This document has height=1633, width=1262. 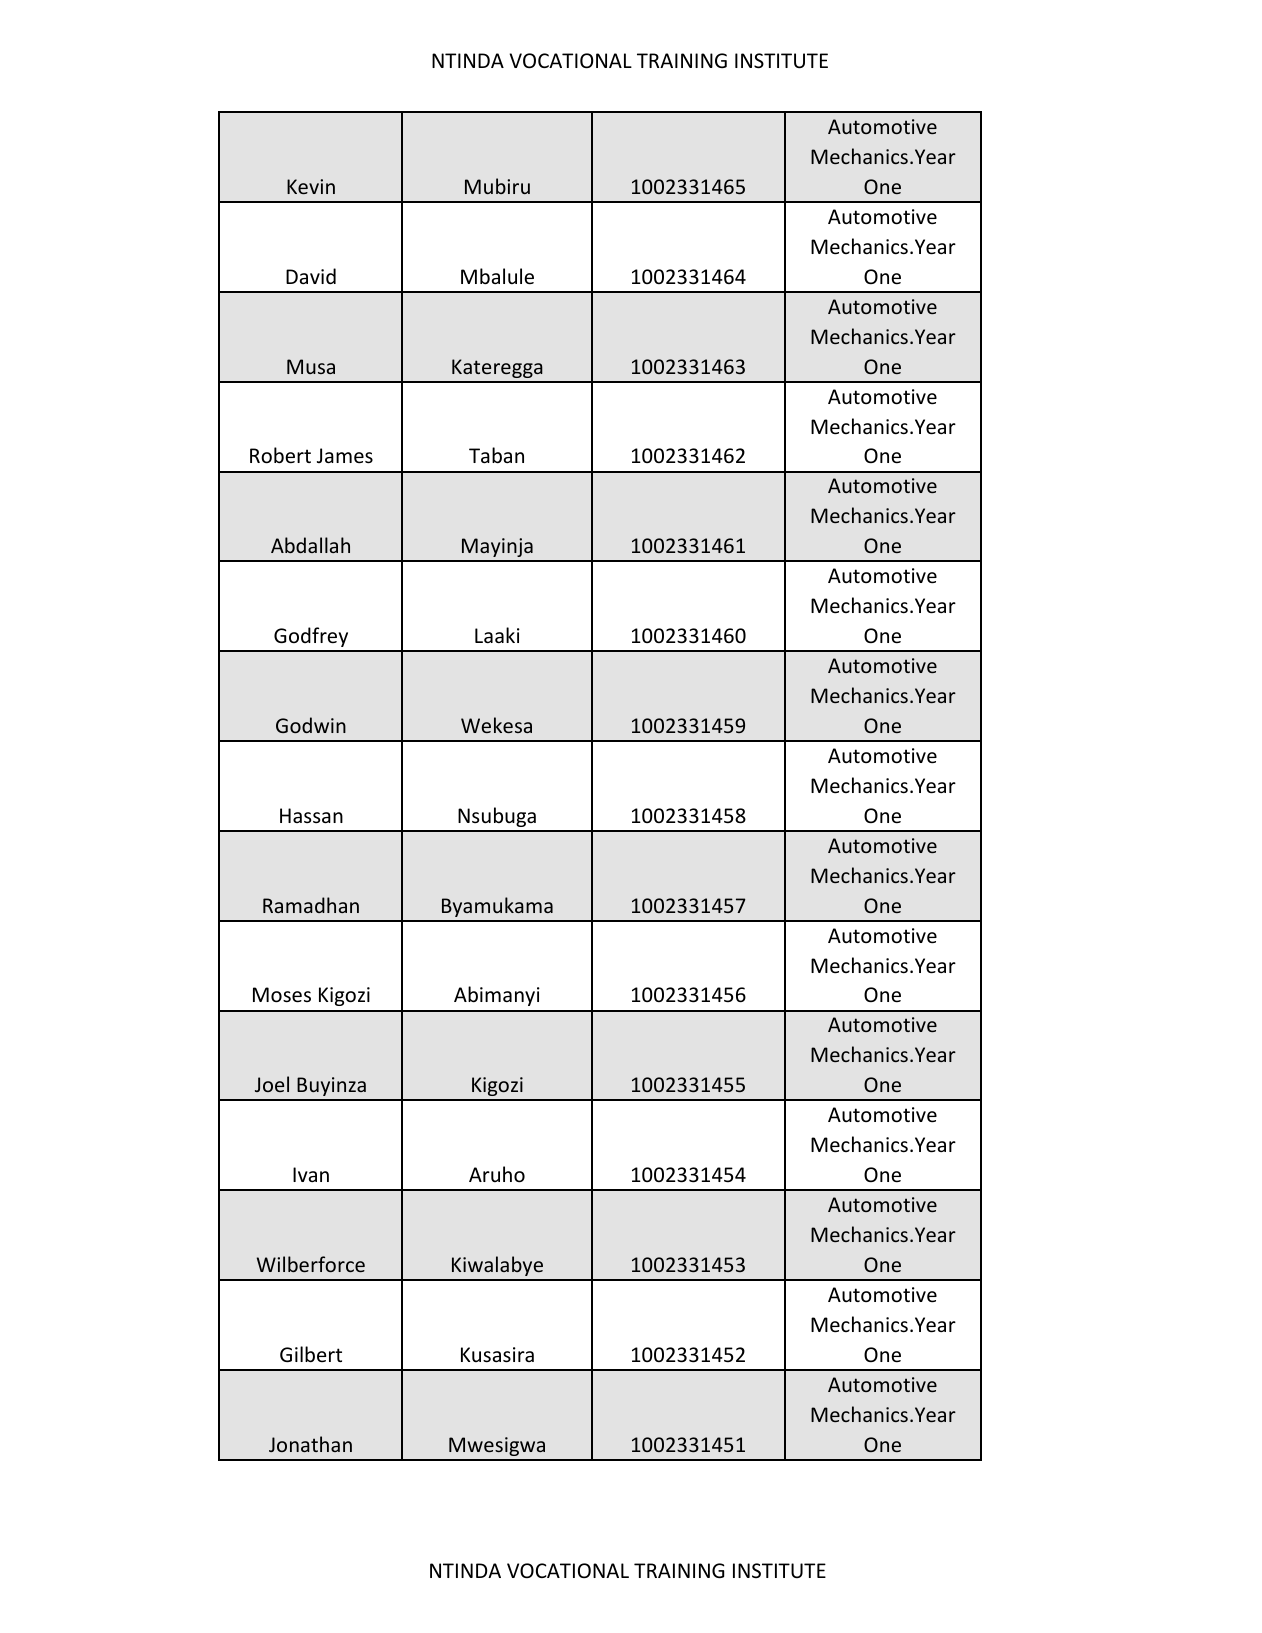 I want to click on Abdallah, so click(x=310, y=545).
